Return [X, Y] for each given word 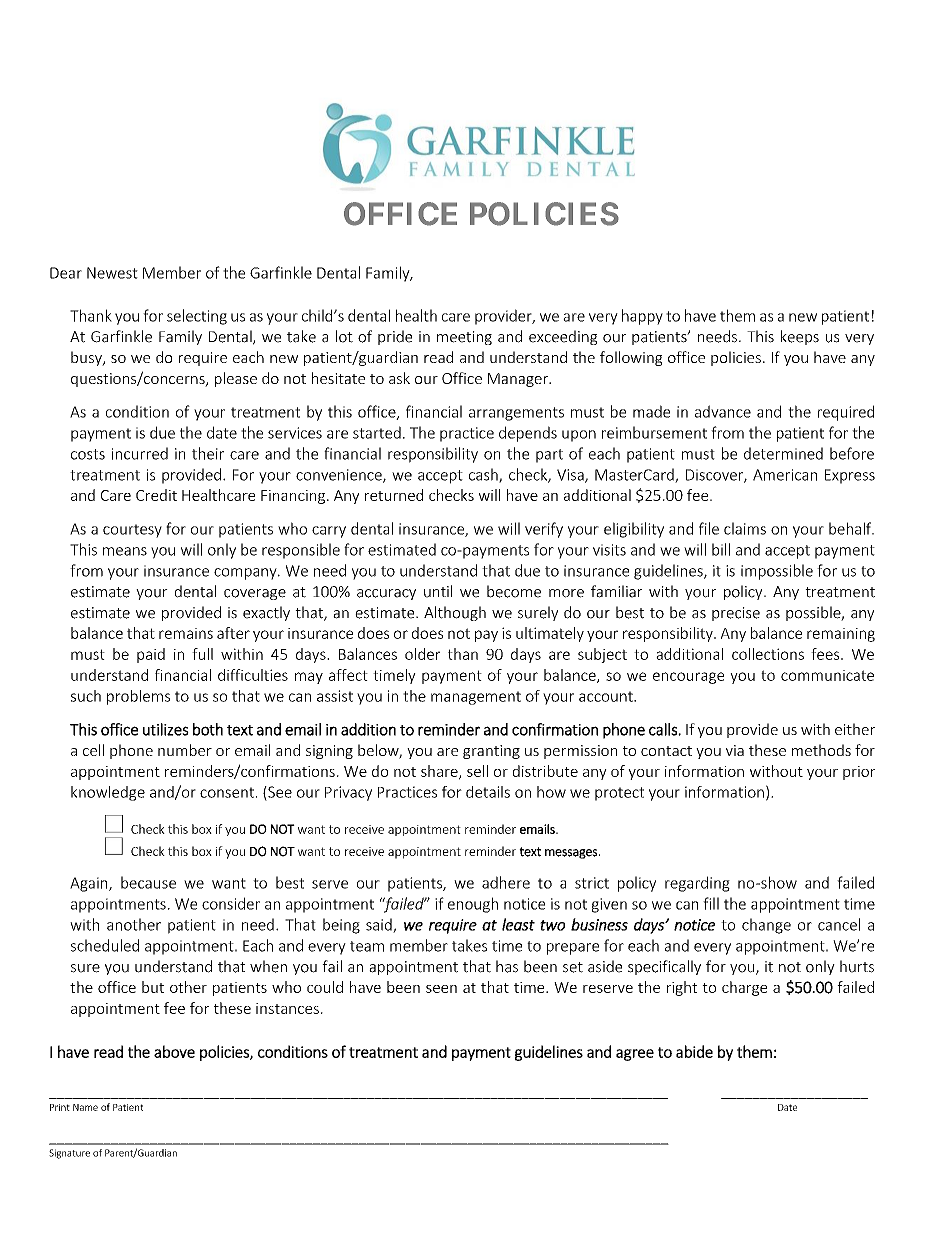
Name [85, 1107]
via [735, 750]
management [476, 698]
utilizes [166, 729]
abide [694, 1051]
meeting [464, 338]
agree [635, 1055]
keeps [800, 337]
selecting [197, 317]
